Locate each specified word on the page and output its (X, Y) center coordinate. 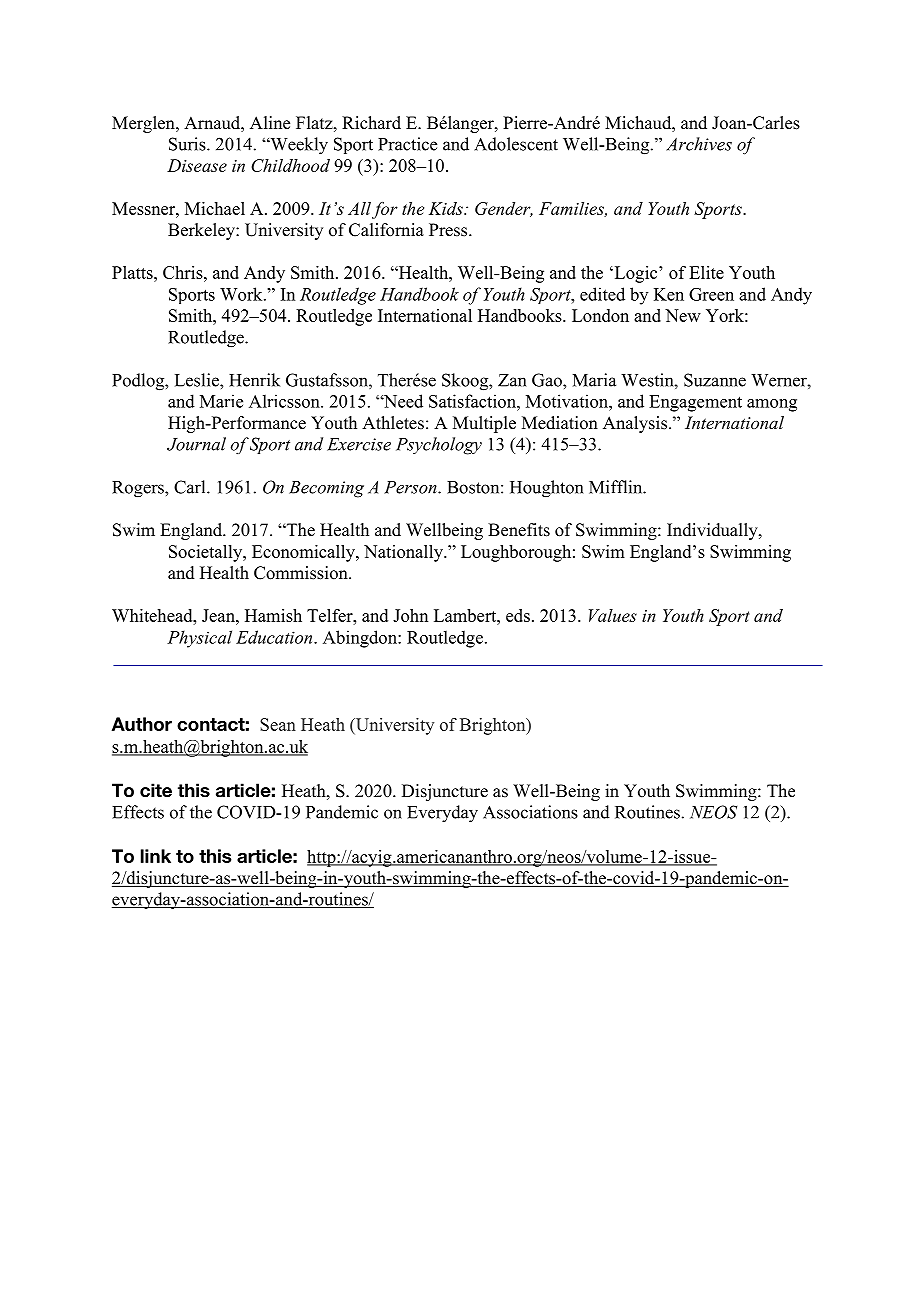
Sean (278, 724)
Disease (197, 165)
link (156, 856)
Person (411, 487)
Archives (699, 144)
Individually (713, 531)
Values (613, 615)
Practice (407, 144)
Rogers (139, 489)
